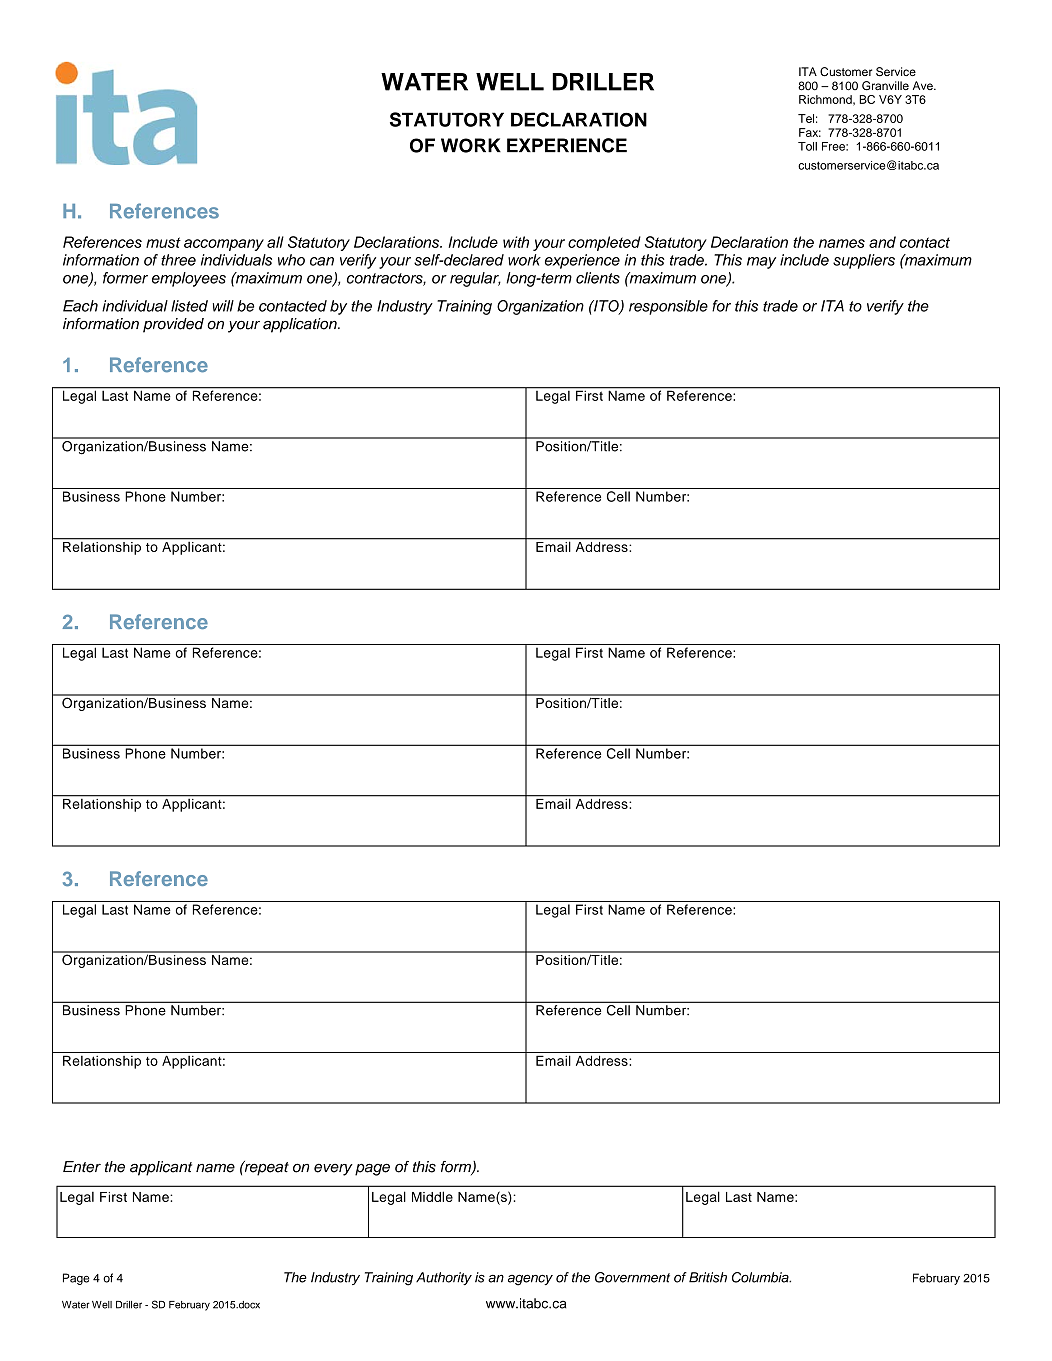 The height and width of the screenshot is (1361, 1052). Describe the element at coordinates (708, 1277) in the screenshot. I see `British` at that location.
